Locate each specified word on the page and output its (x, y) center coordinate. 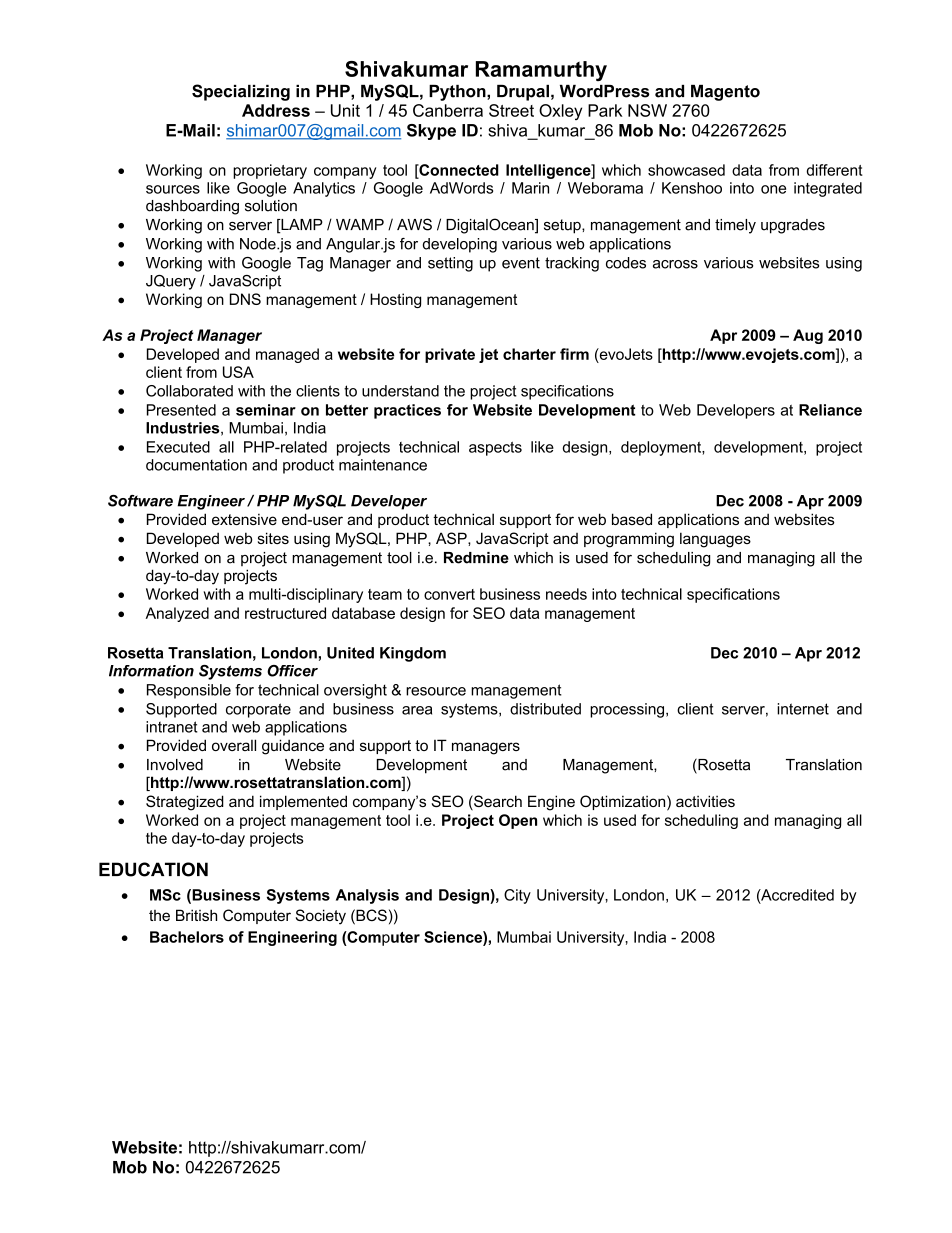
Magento (725, 93)
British (196, 915)
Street (511, 110)
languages (715, 540)
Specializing (241, 92)
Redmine (476, 558)
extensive (244, 519)
